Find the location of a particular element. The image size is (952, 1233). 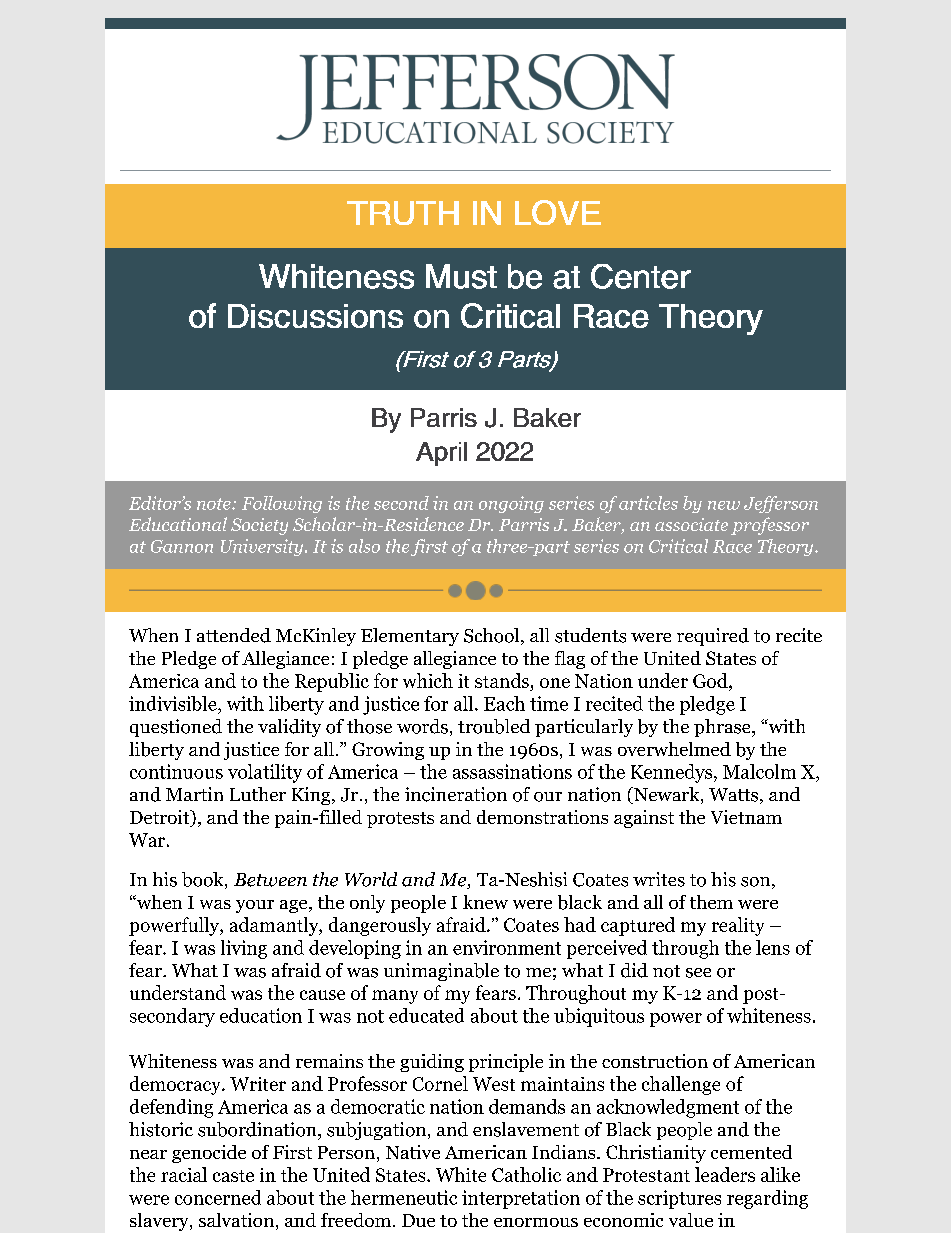

School is located at coordinates (493, 636).
